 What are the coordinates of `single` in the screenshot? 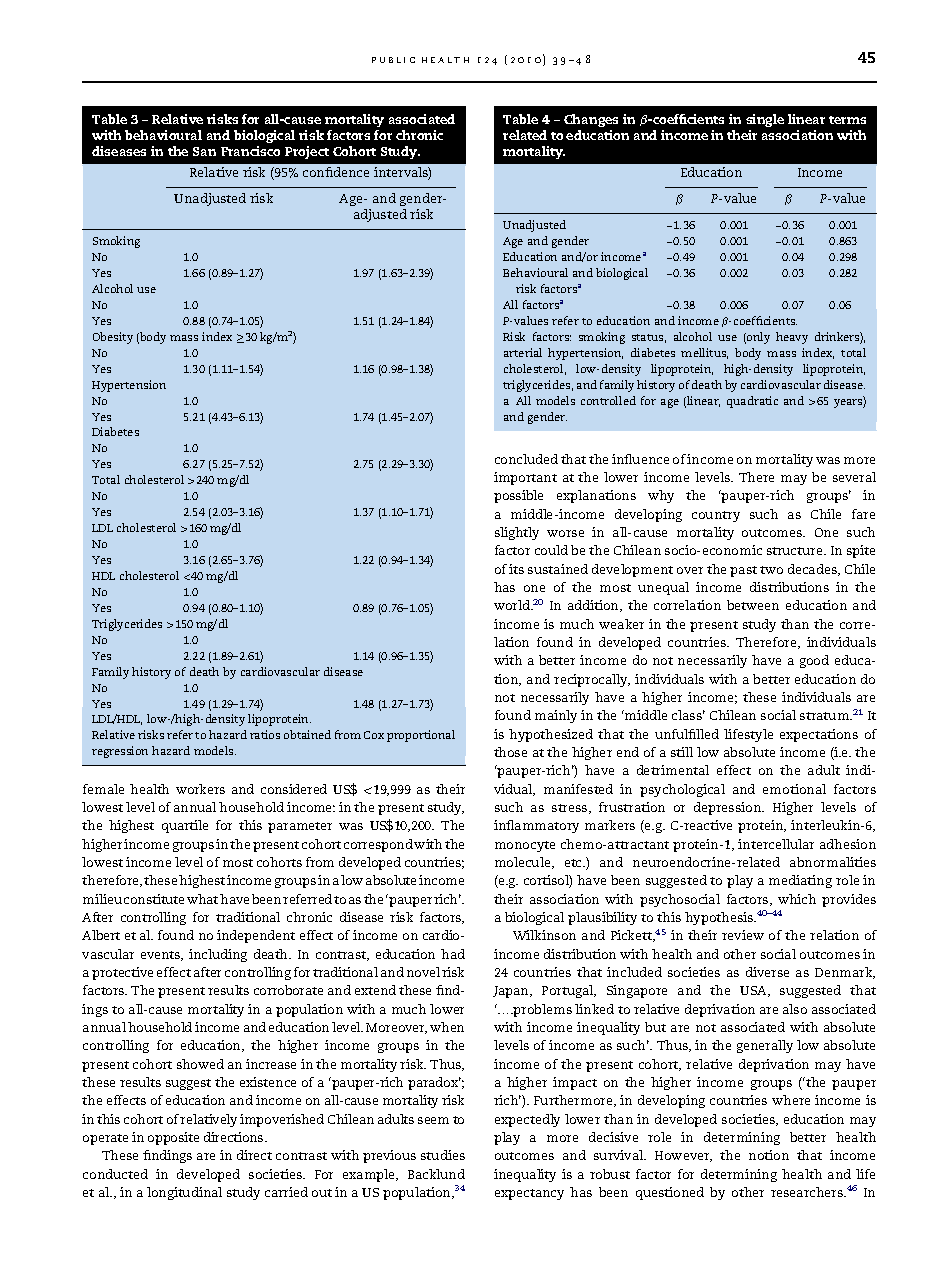 It's located at (765, 120).
